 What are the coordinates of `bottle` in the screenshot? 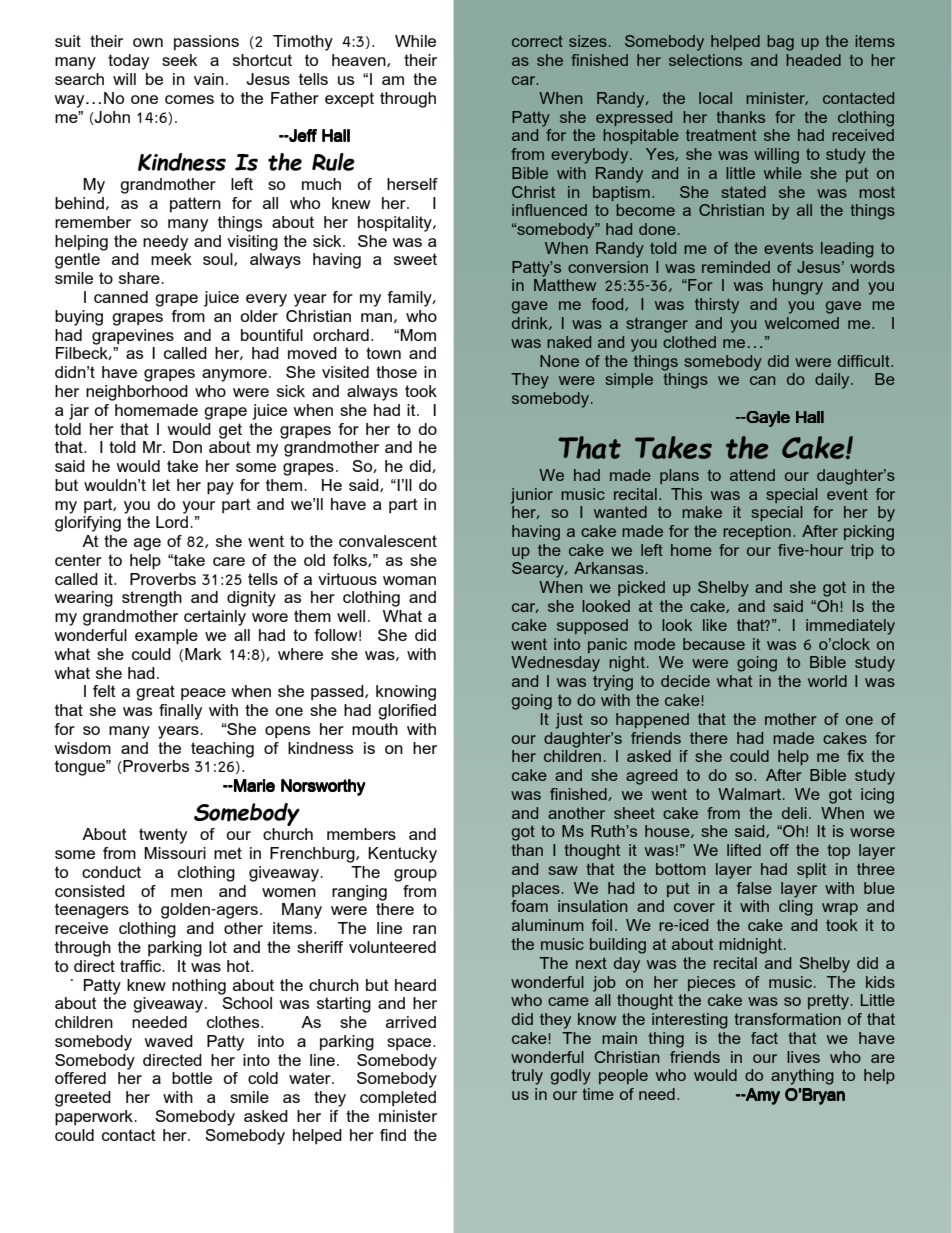 It's located at (192, 1078).
